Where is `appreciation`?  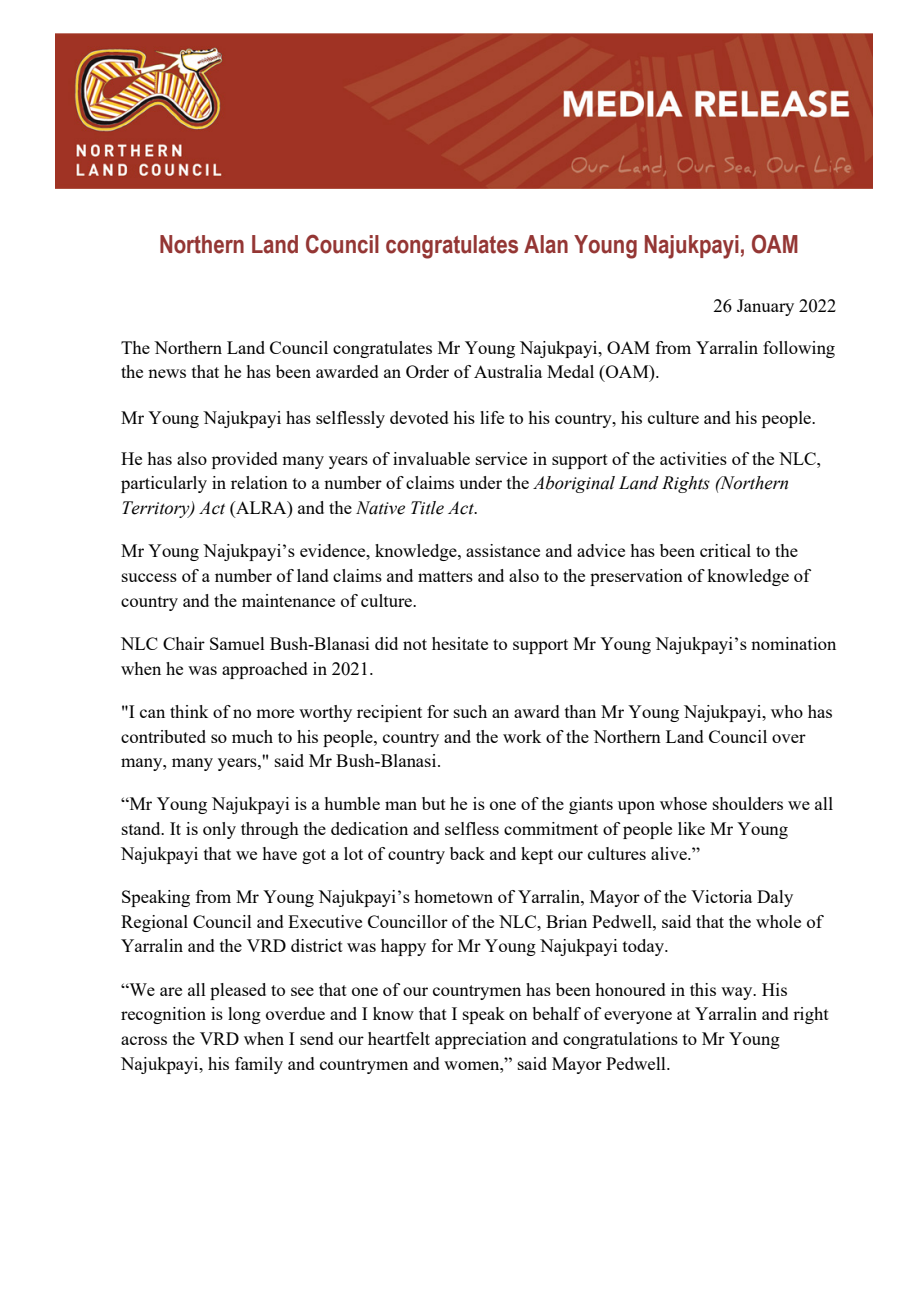 appreciation is located at coordinates (481, 1040).
